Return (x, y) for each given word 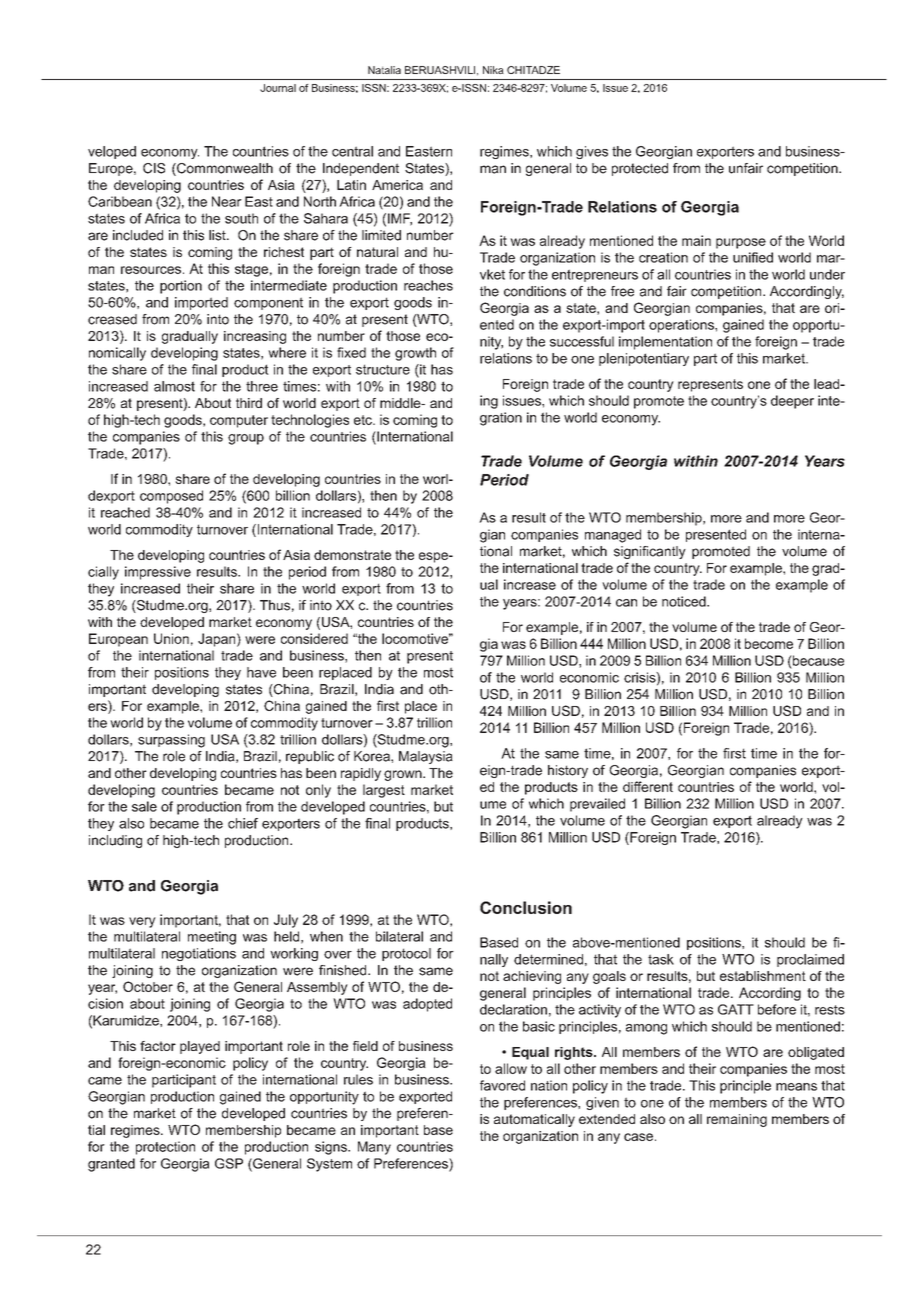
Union (171, 638)
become (769, 643)
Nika (493, 70)
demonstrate (352, 555)
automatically (534, 1120)
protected (640, 169)
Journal (278, 88)
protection (165, 1148)
